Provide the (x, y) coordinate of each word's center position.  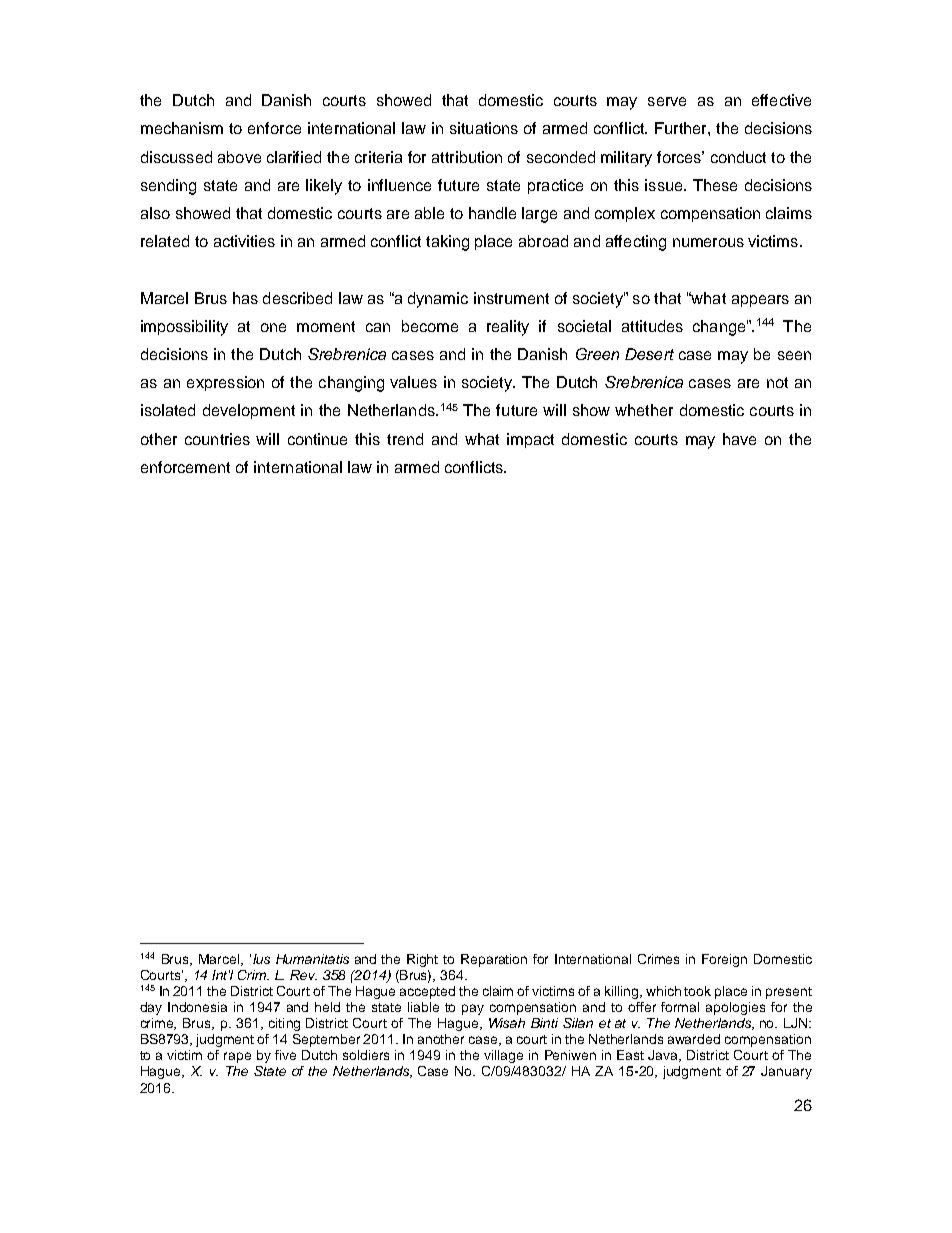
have (739, 439)
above (239, 157)
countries (217, 439)
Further (682, 128)
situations (484, 128)
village (503, 1056)
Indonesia (197, 1007)
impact (530, 440)
